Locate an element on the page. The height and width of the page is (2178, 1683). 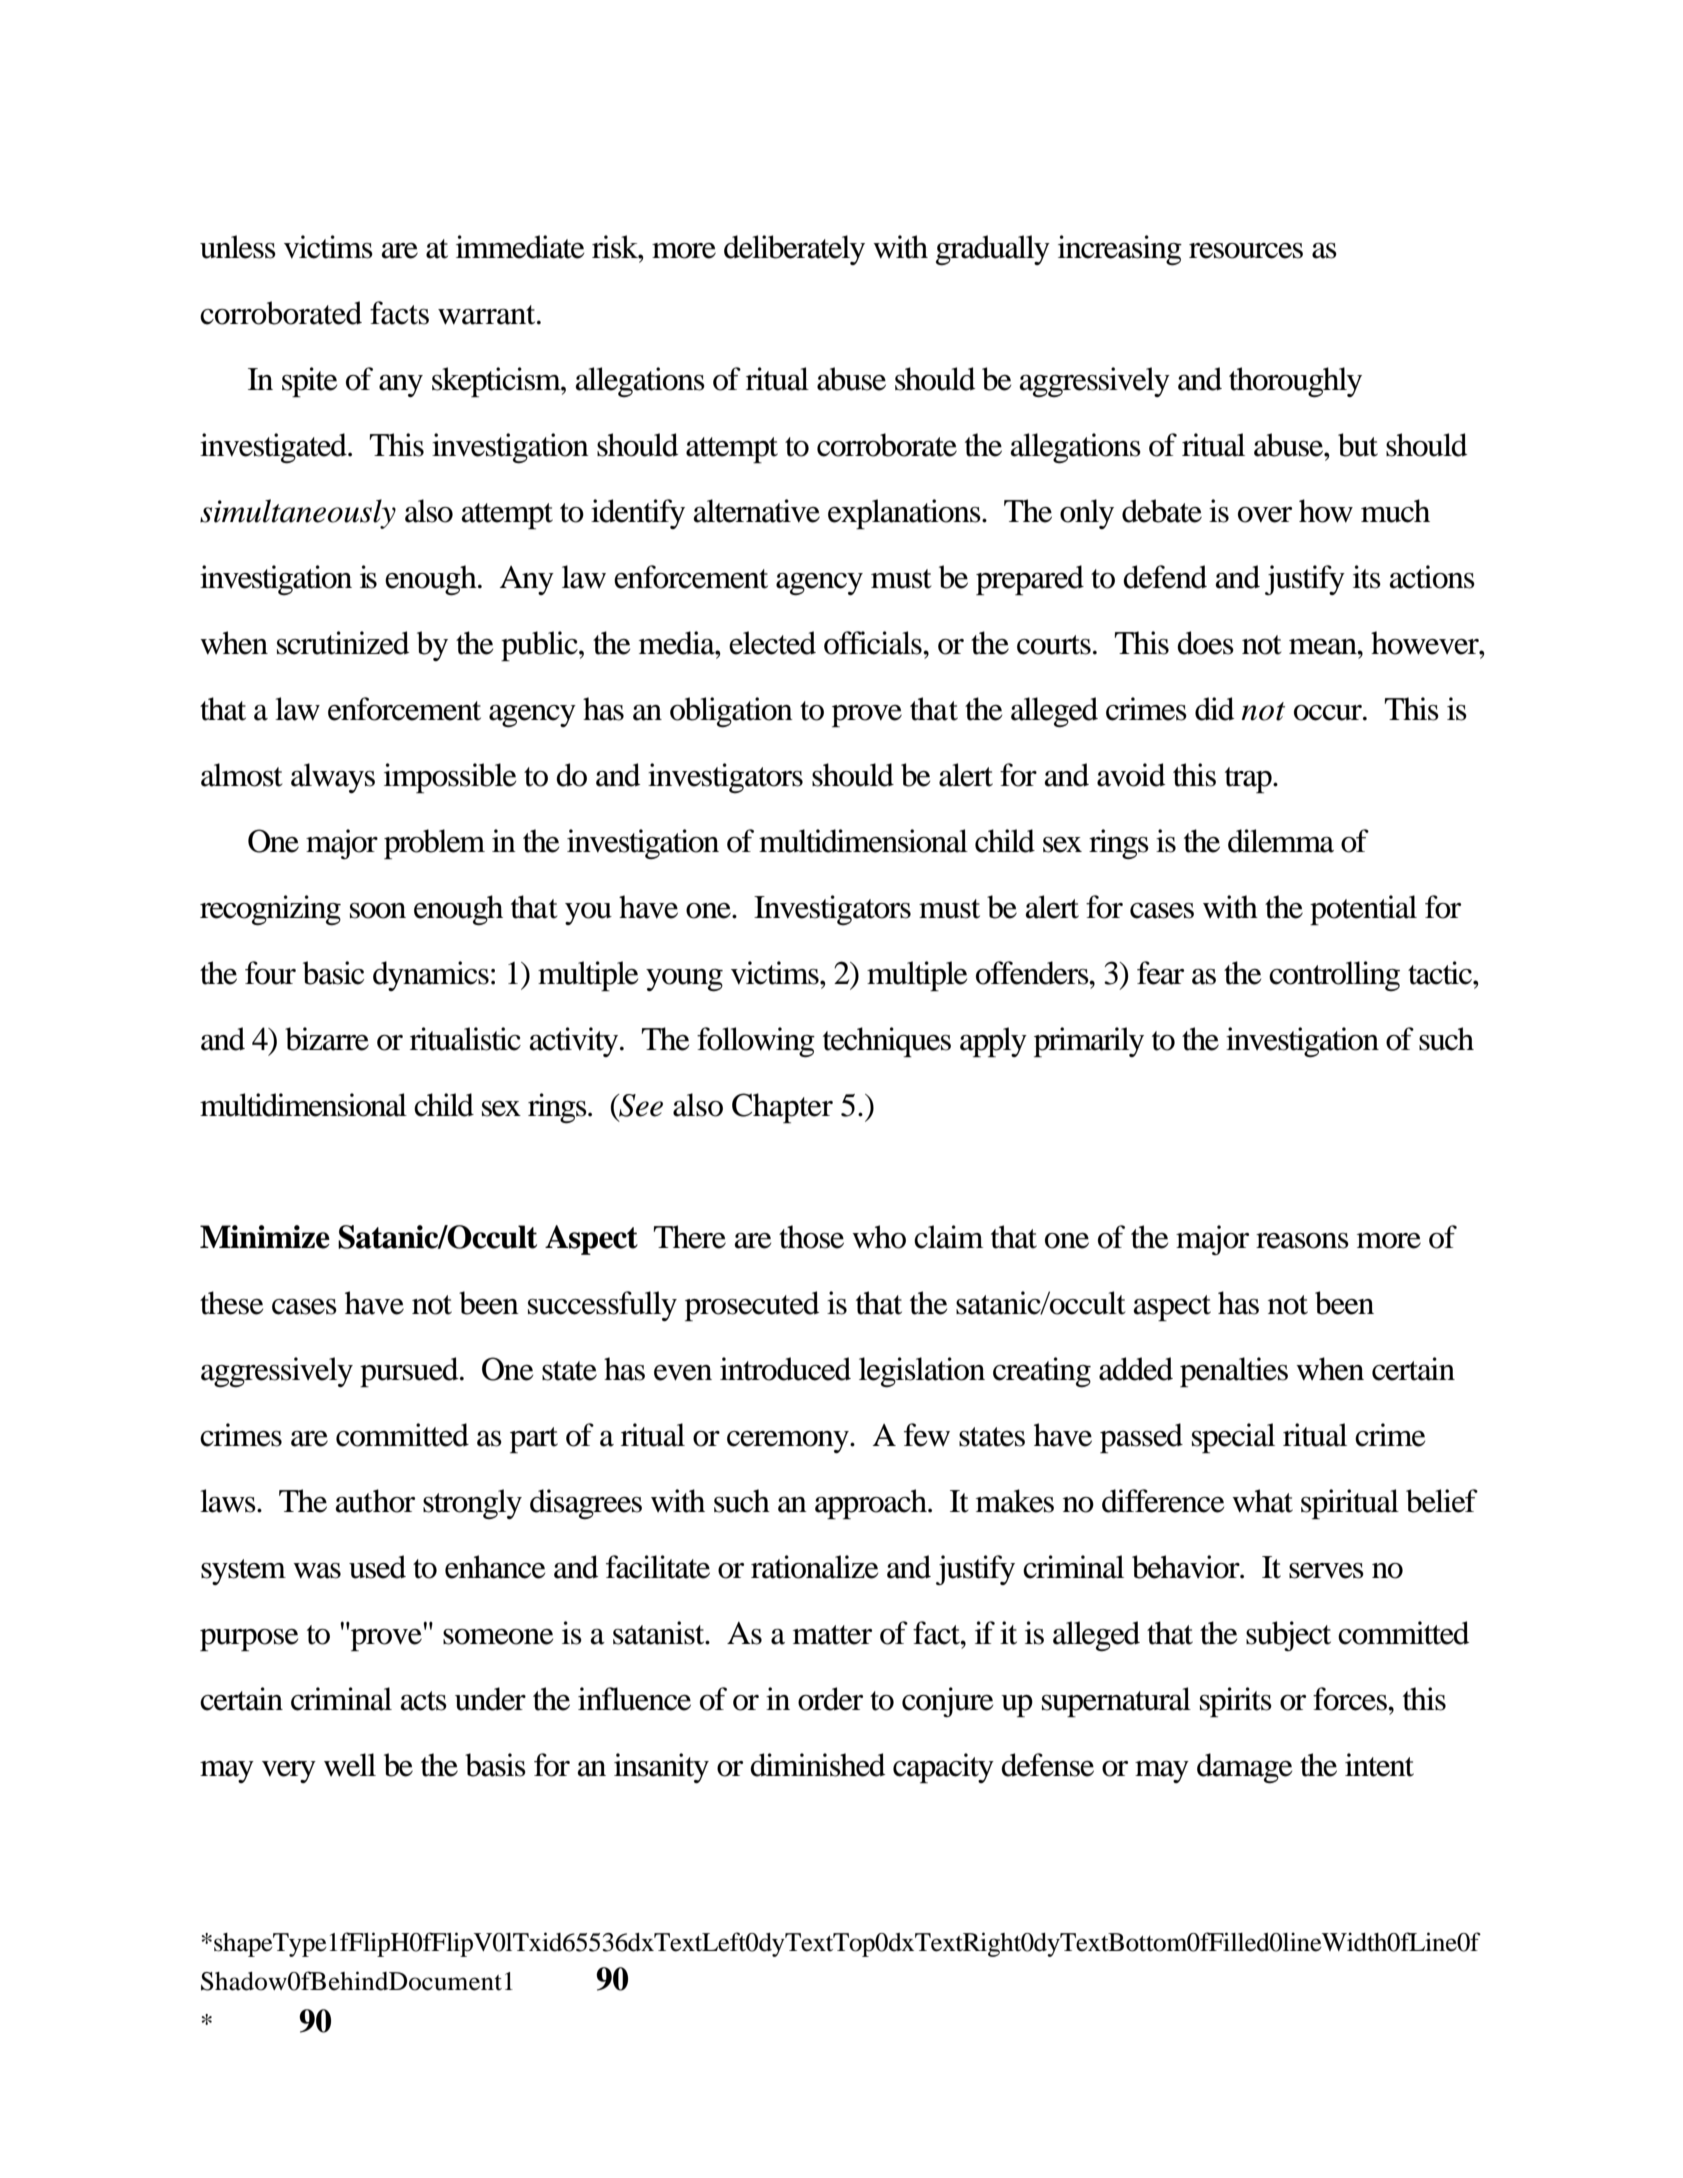
penalties is located at coordinates (1234, 1372).
